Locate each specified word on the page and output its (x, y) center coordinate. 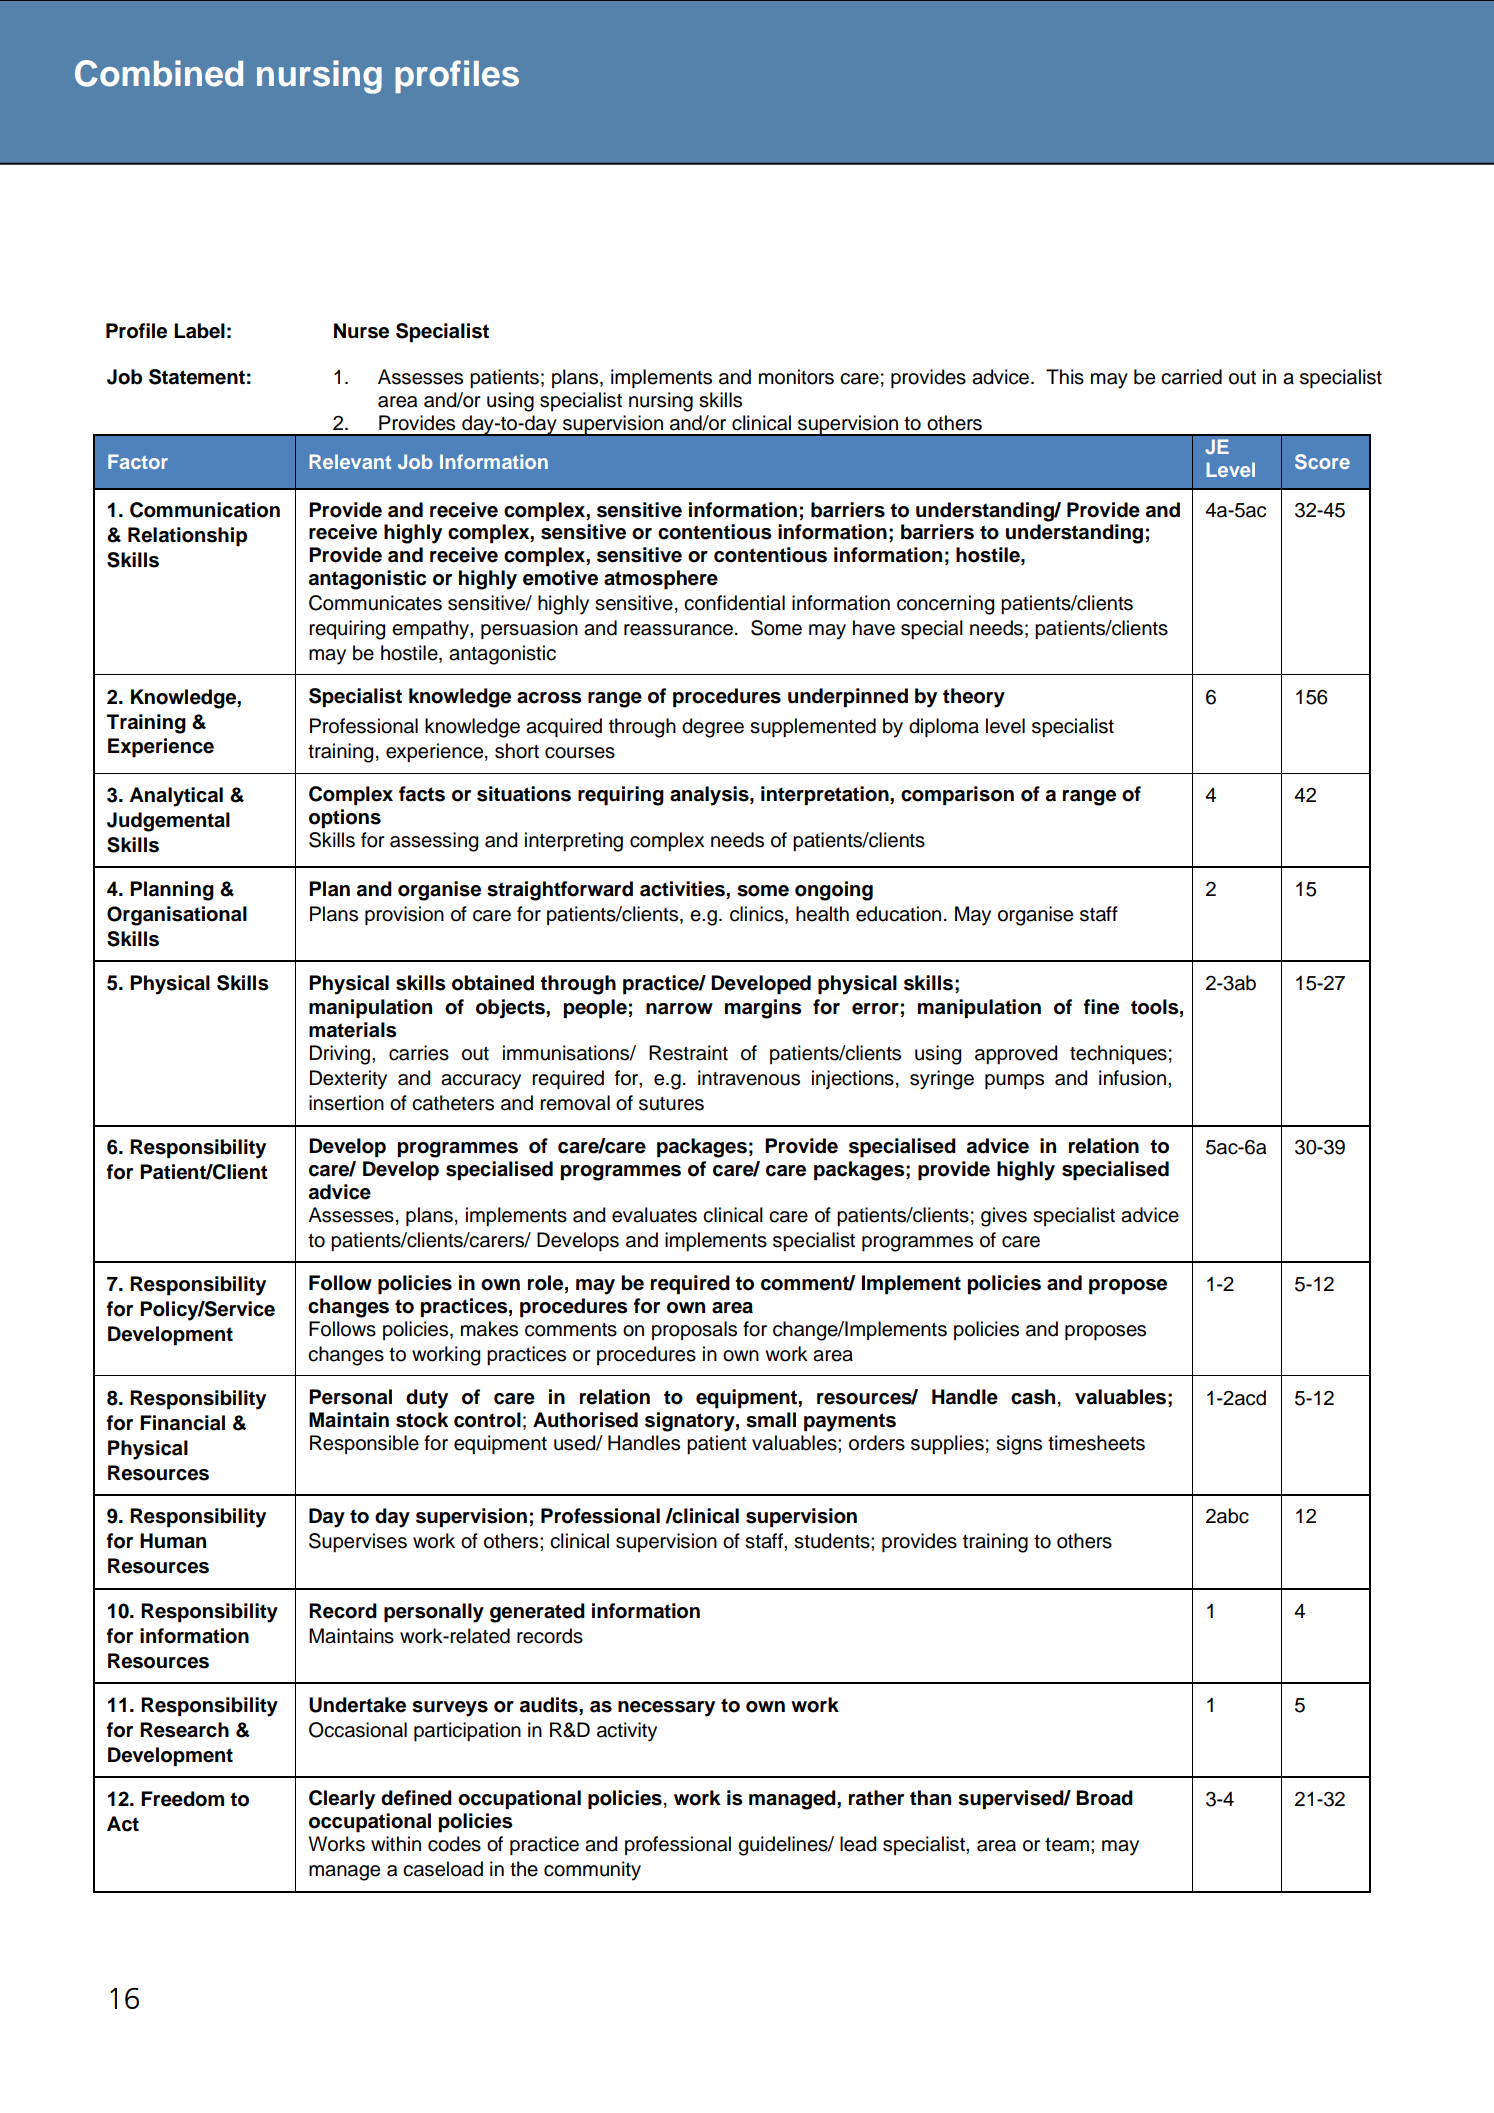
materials (353, 1030)
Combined (159, 73)
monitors (796, 377)
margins (763, 1009)
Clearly (342, 1800)
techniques (1118, 1054)
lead (858, 1844)
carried (1191, 377)
